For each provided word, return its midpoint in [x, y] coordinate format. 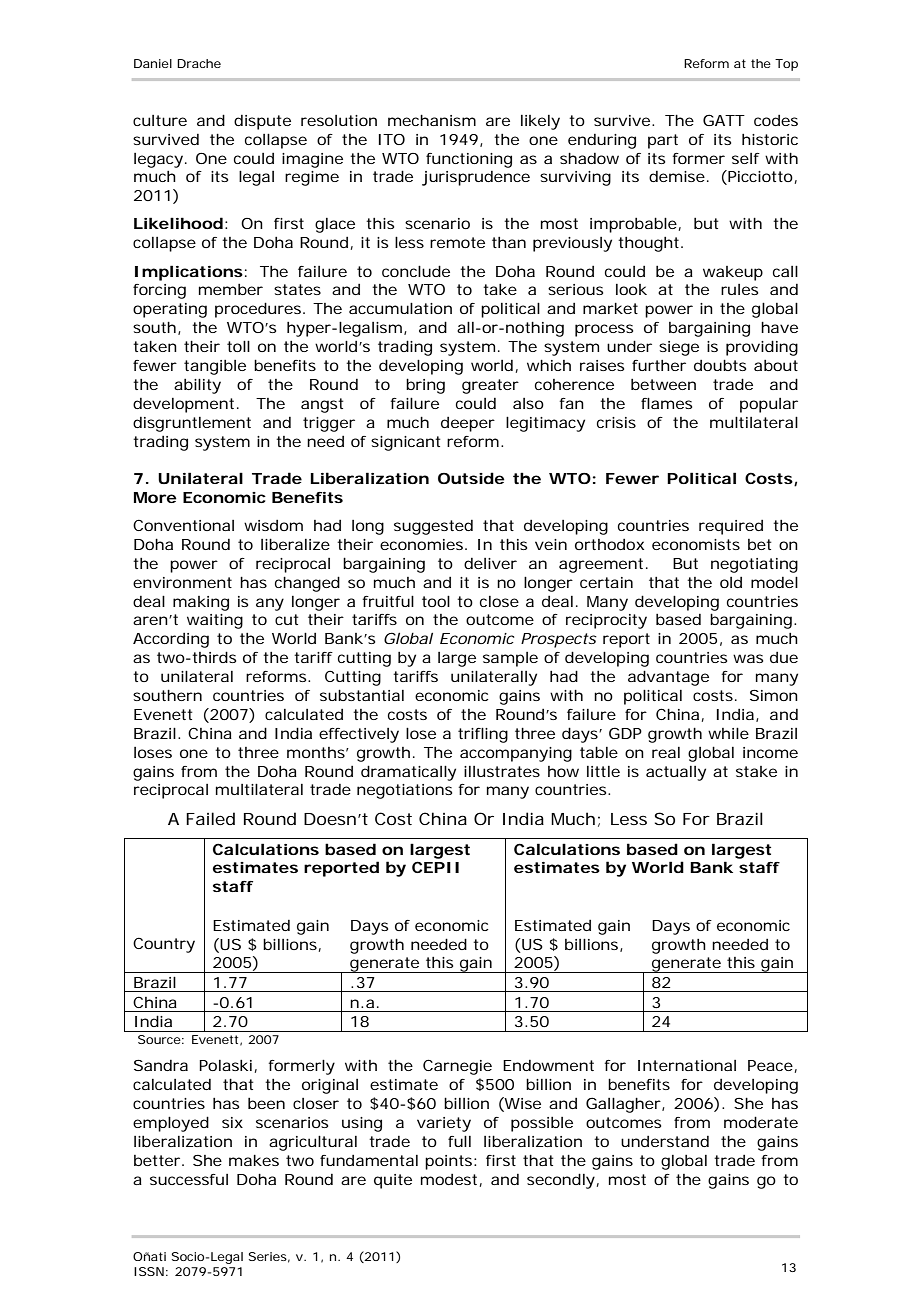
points [450, 1162]
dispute [262, 122]
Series [269, 1257]
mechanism [432, 120]
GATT [724, 120]
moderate [761, 1122]
